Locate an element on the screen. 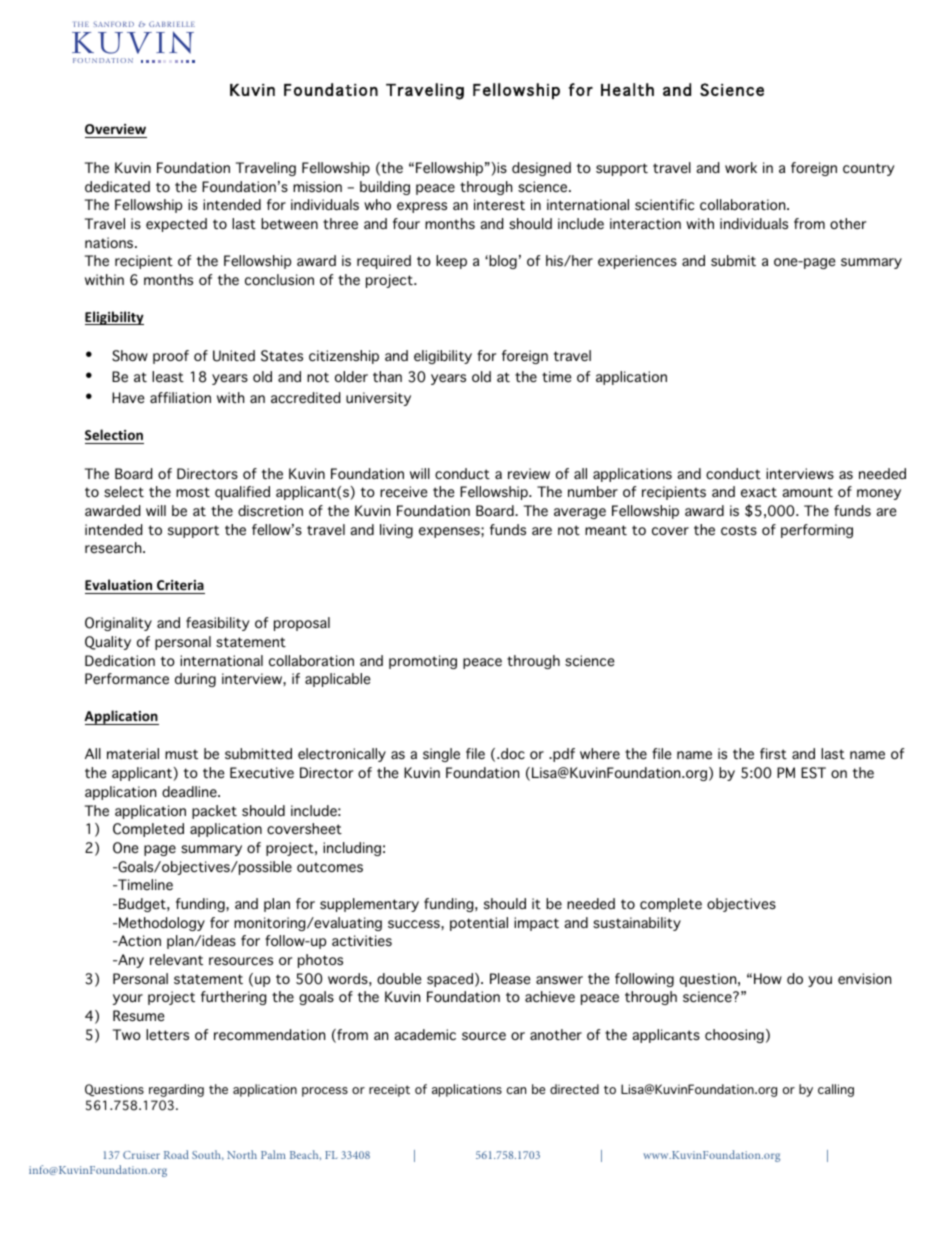 This screenshot has height=1233, width=952. Health is located at coordinates (627, 89).
